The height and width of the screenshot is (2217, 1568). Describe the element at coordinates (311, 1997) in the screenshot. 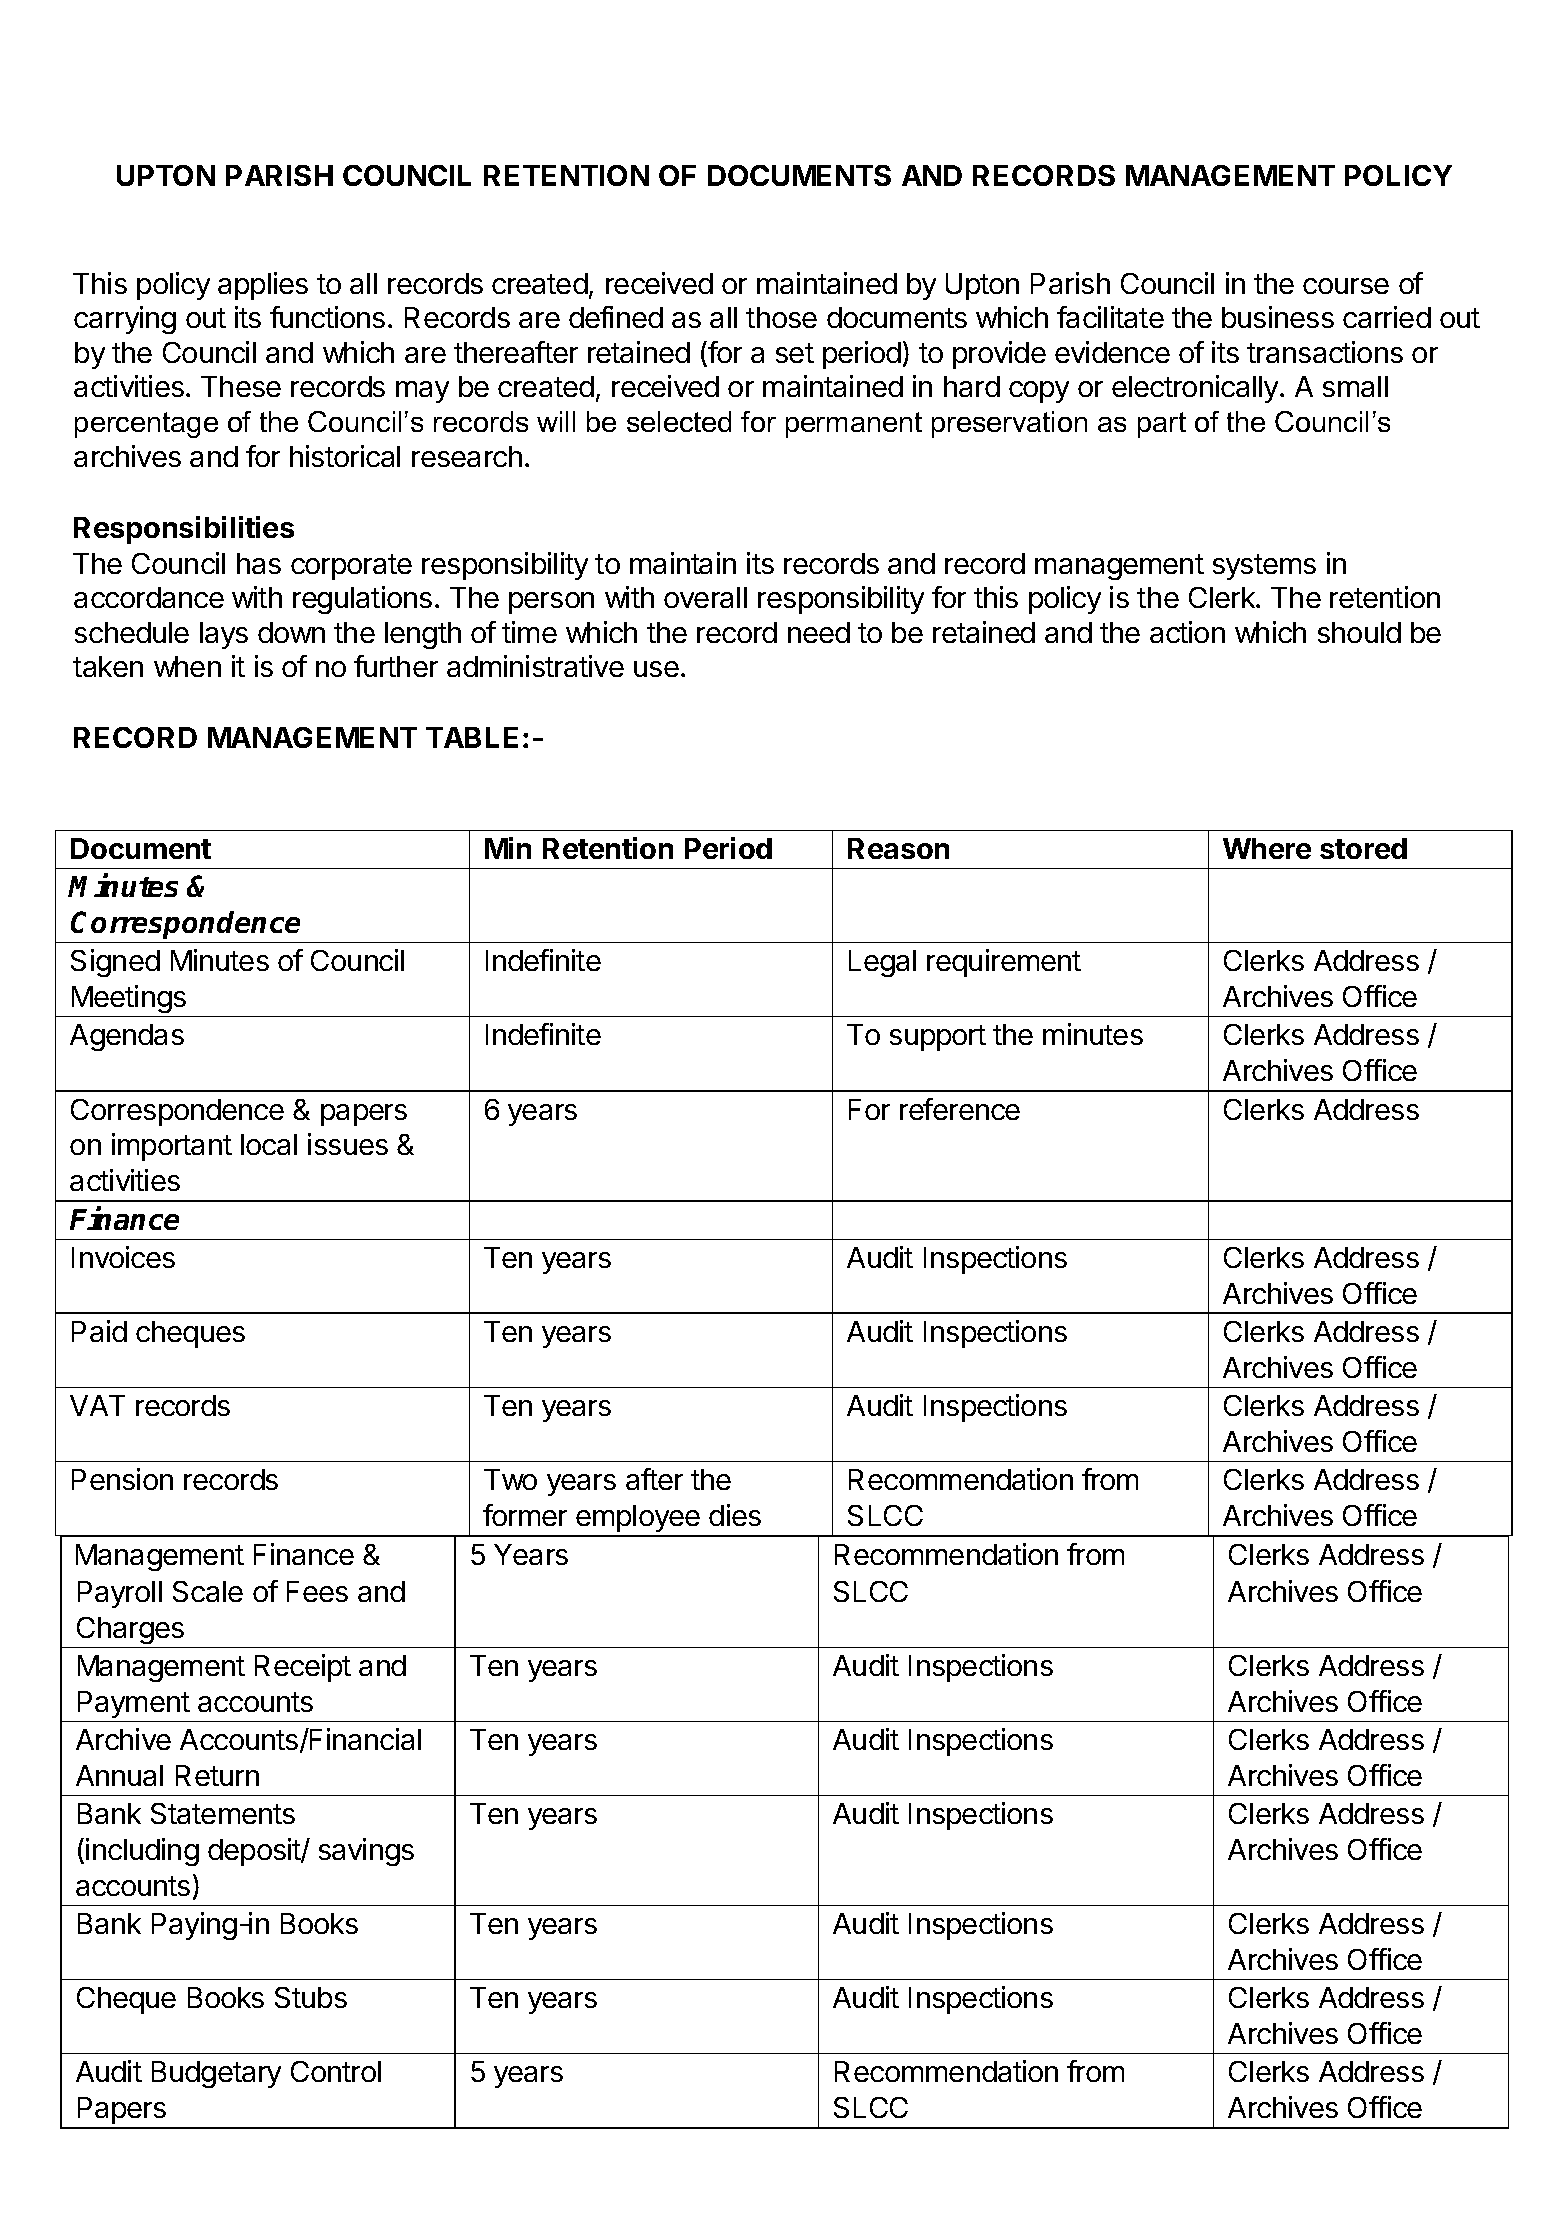

I see `Stubs` at that location.
